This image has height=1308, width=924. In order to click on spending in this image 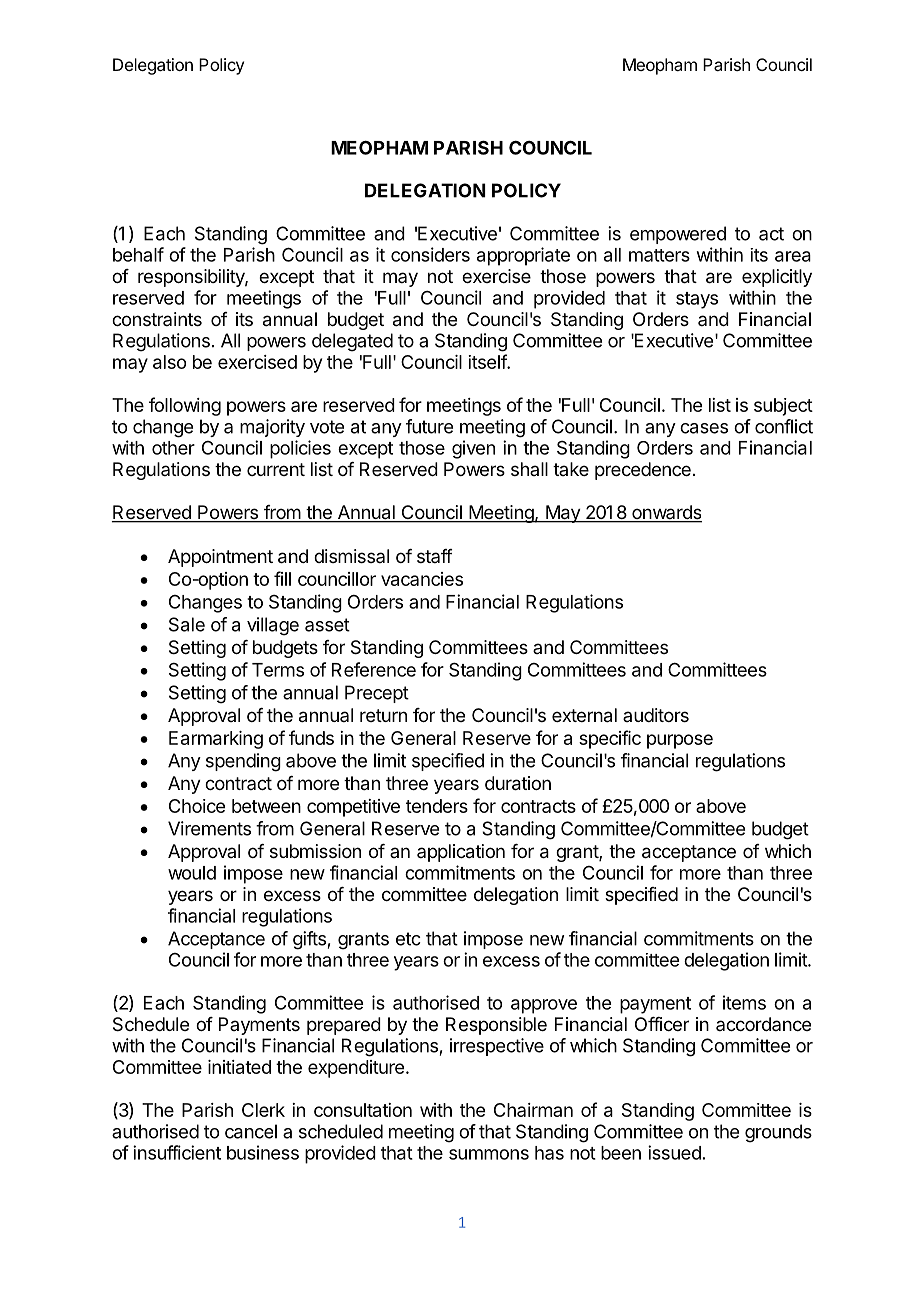, I will do `click(243, 762)`.
